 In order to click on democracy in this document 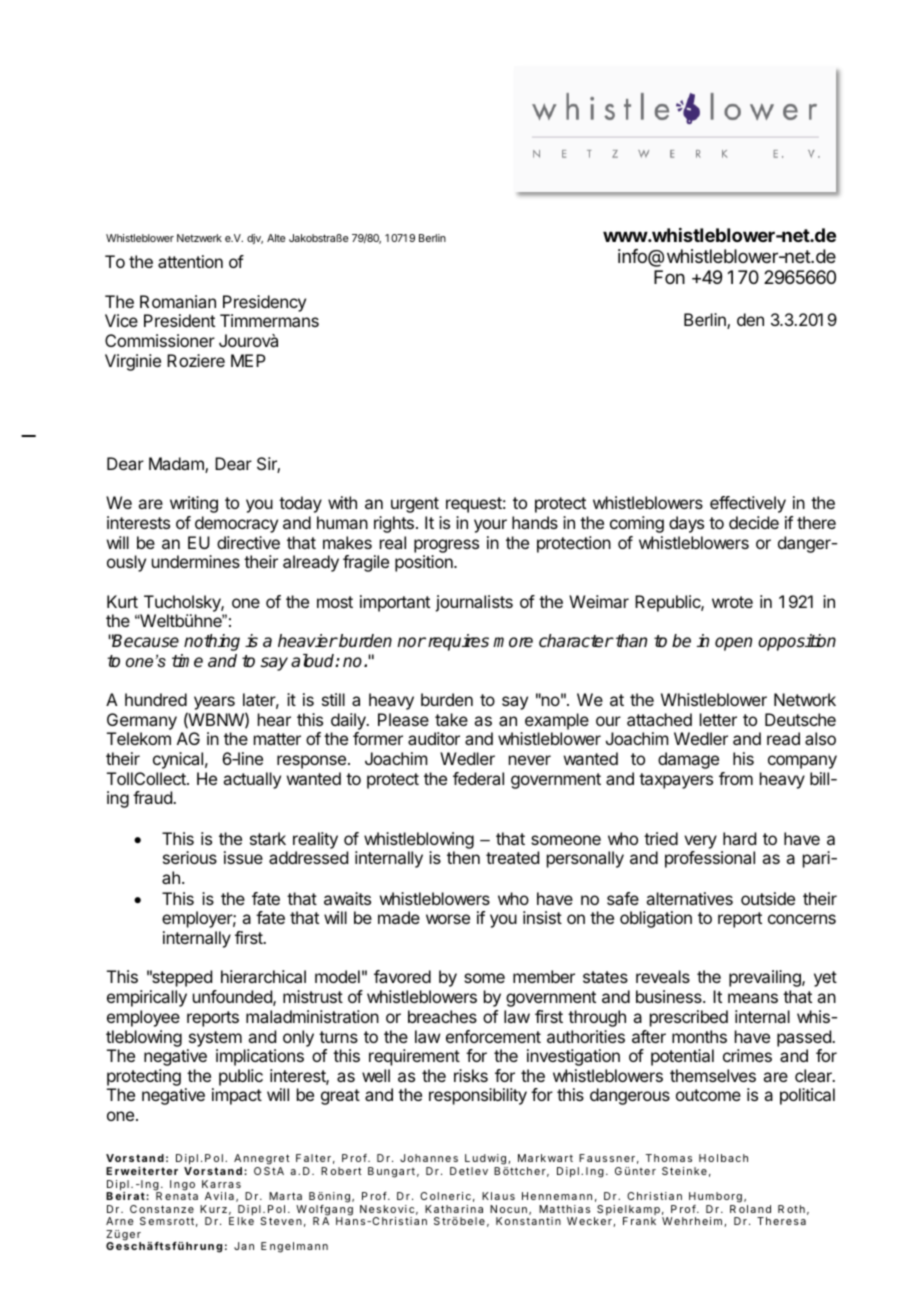, I will do `click(236, 524)`.
